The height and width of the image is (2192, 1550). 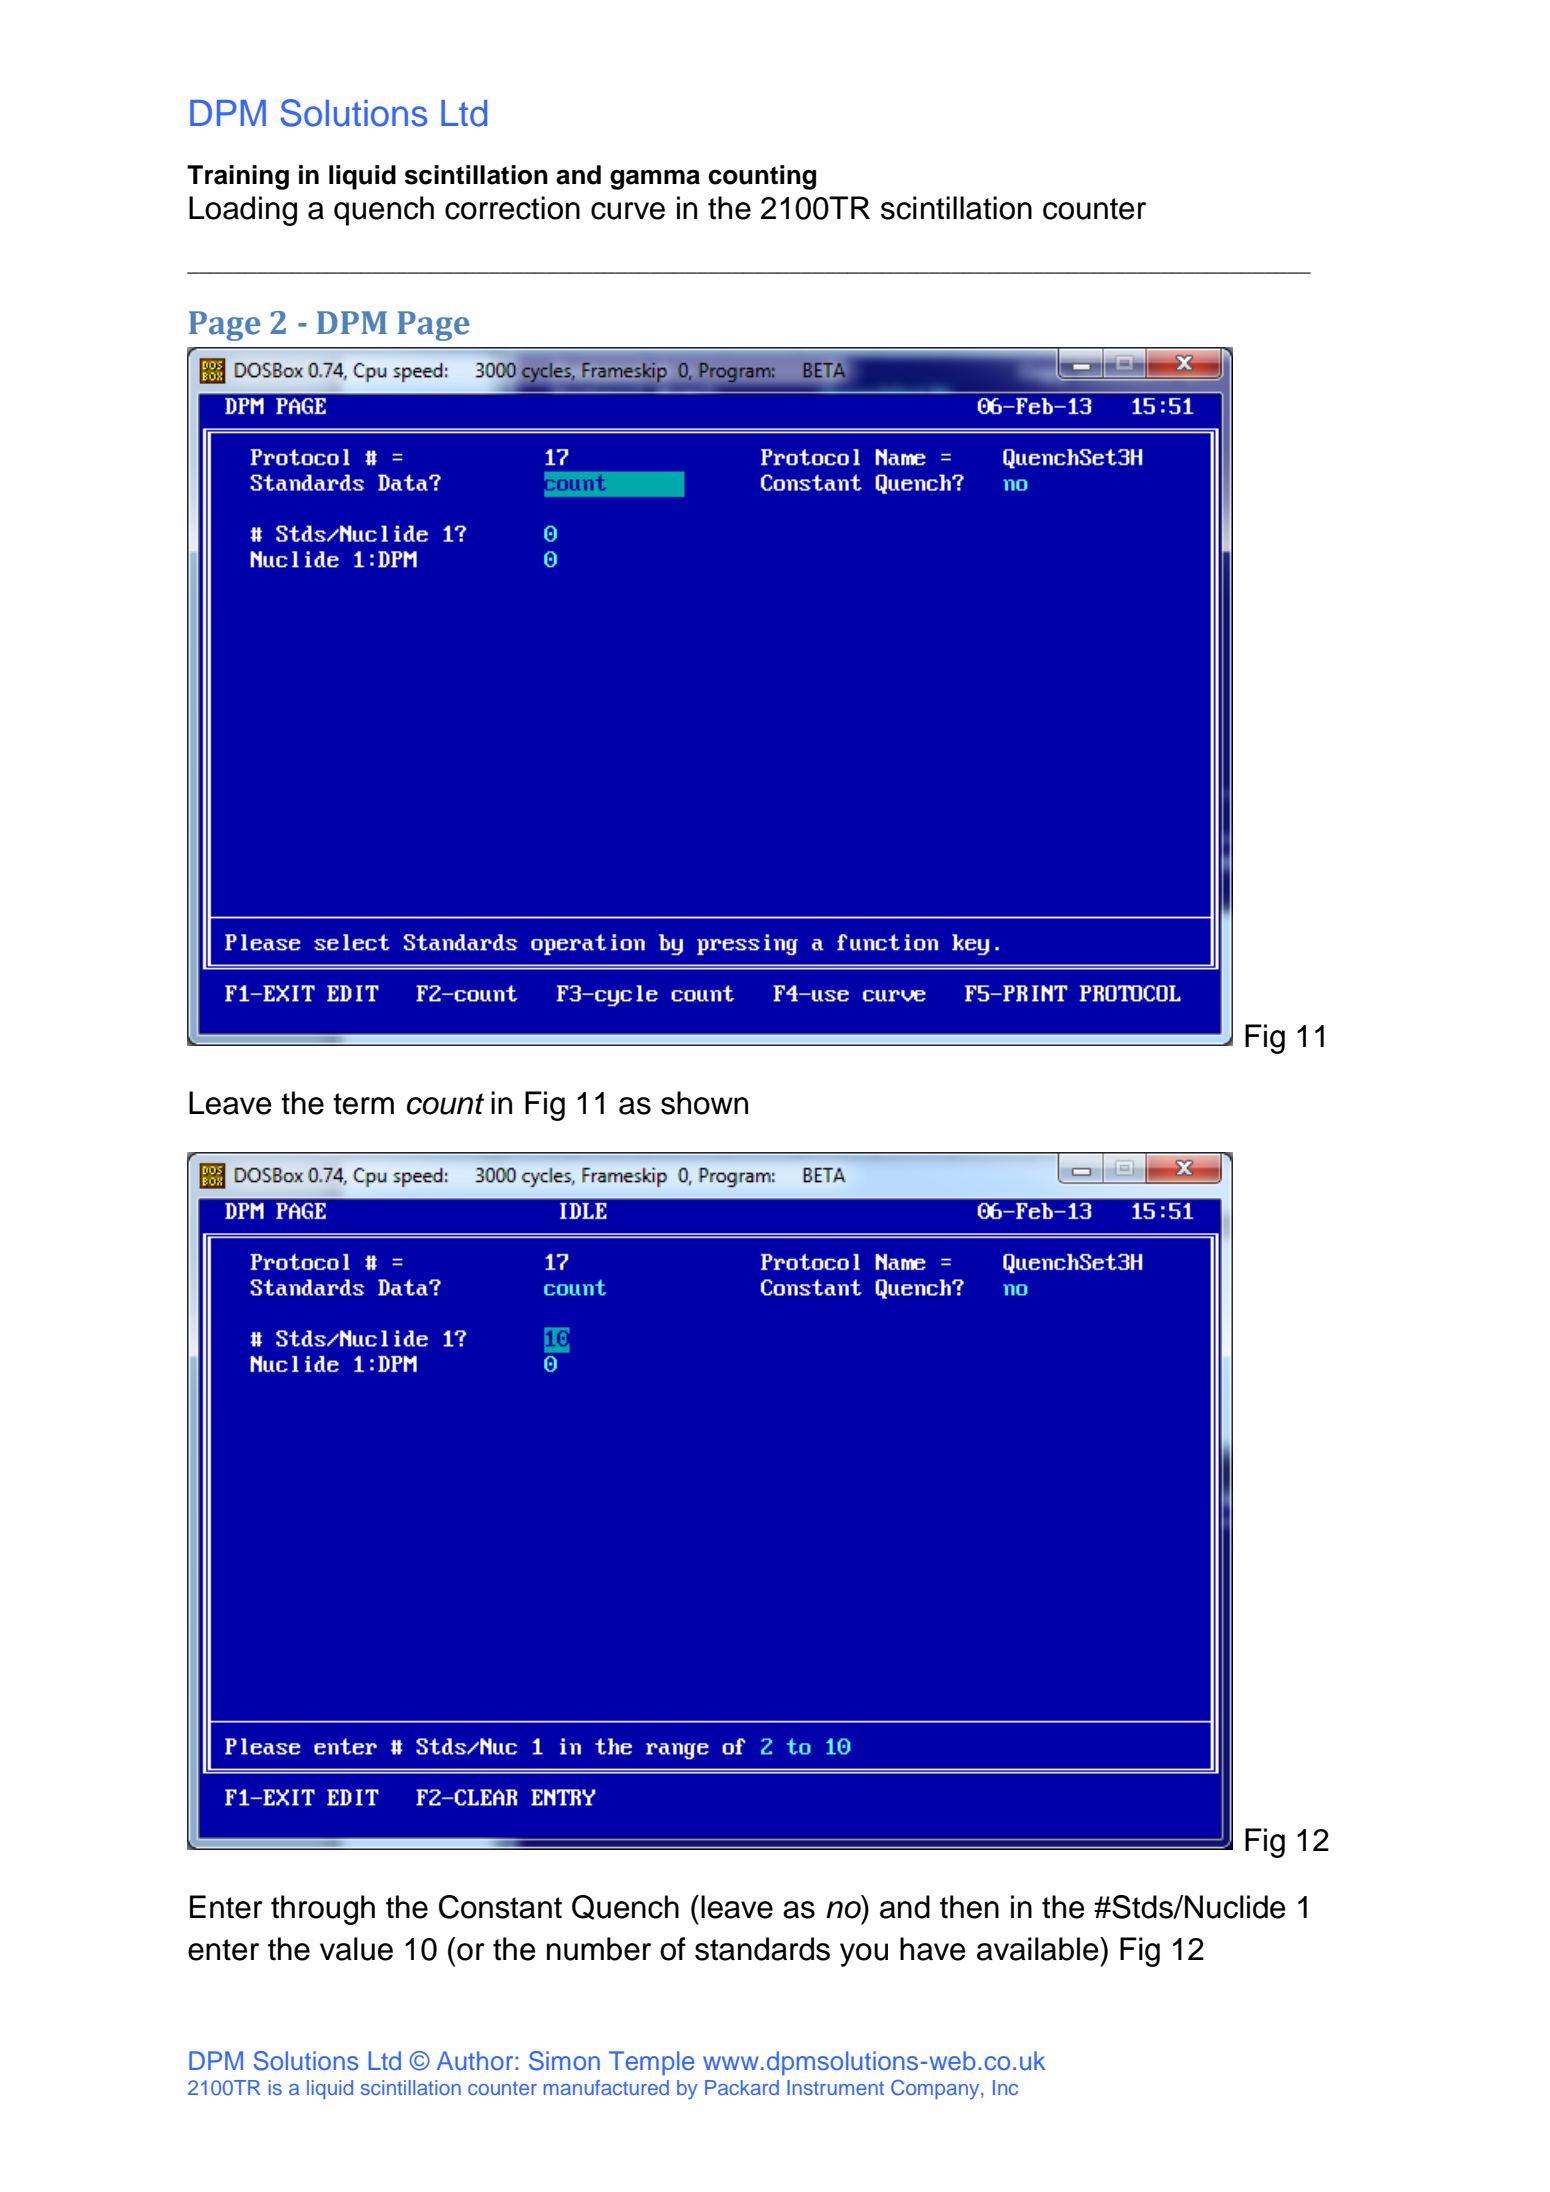 What do you see at coordinates (243, 211) in the image?
I see `Loading` at bounding box center [243, 211].
